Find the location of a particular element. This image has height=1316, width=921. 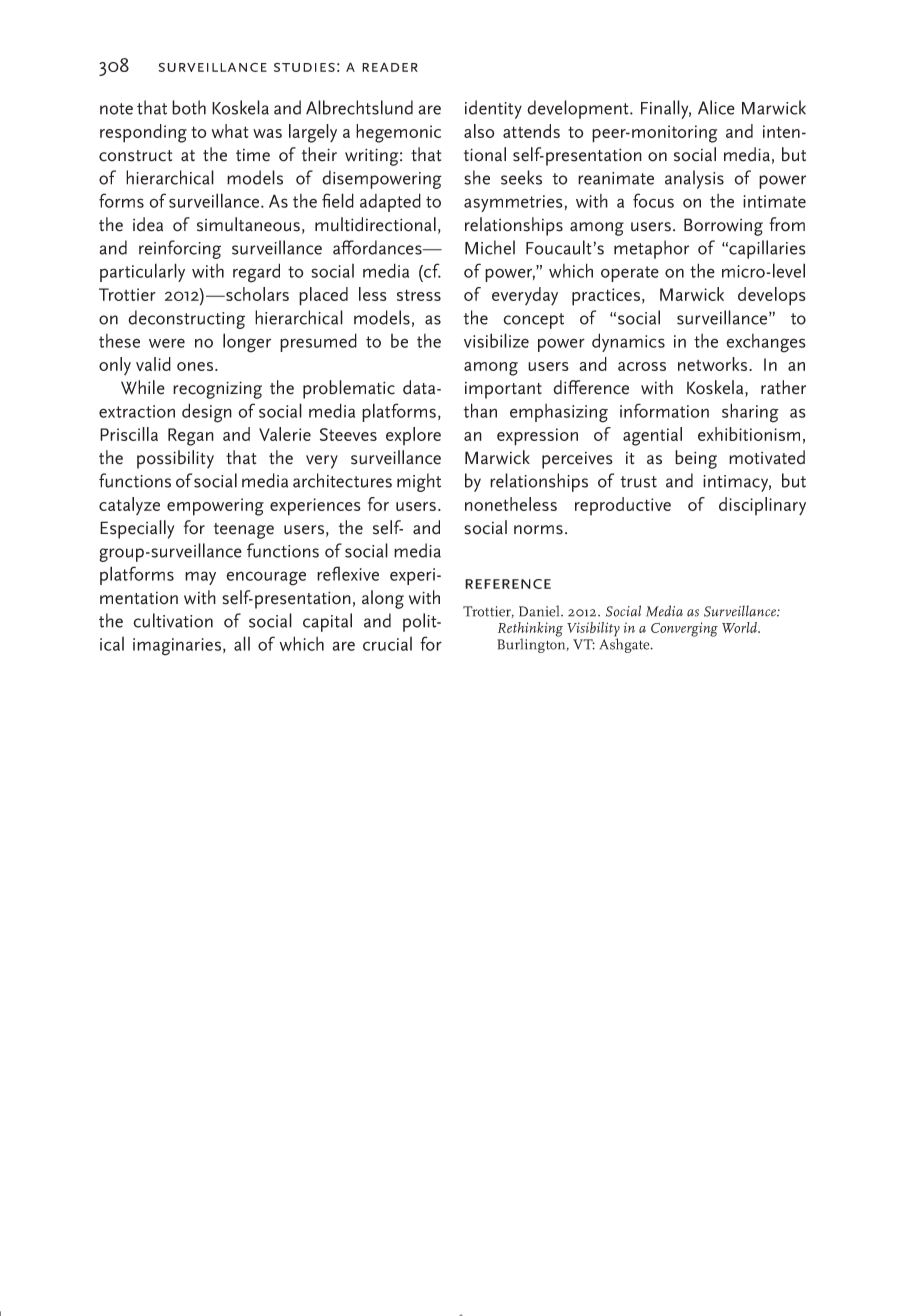

reinforcing is located at coordinates (180, 249).
